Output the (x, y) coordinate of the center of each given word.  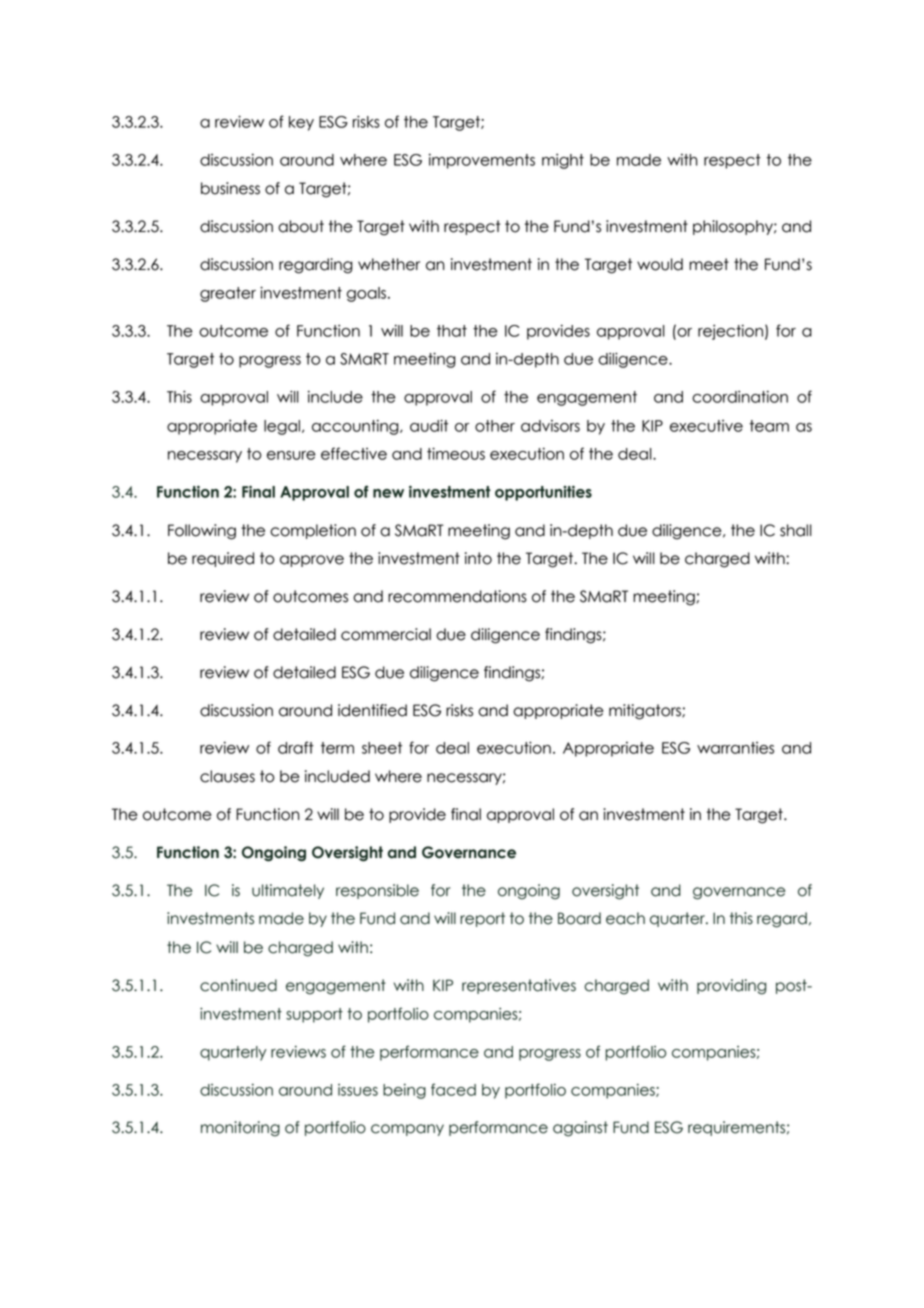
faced (453, 1089)
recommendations (457, 596)
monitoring (240, 1129)
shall (796, 530)
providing (731, 987)
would (660, 264)
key (301, 123)
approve (312, 561)
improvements (482, 161)
